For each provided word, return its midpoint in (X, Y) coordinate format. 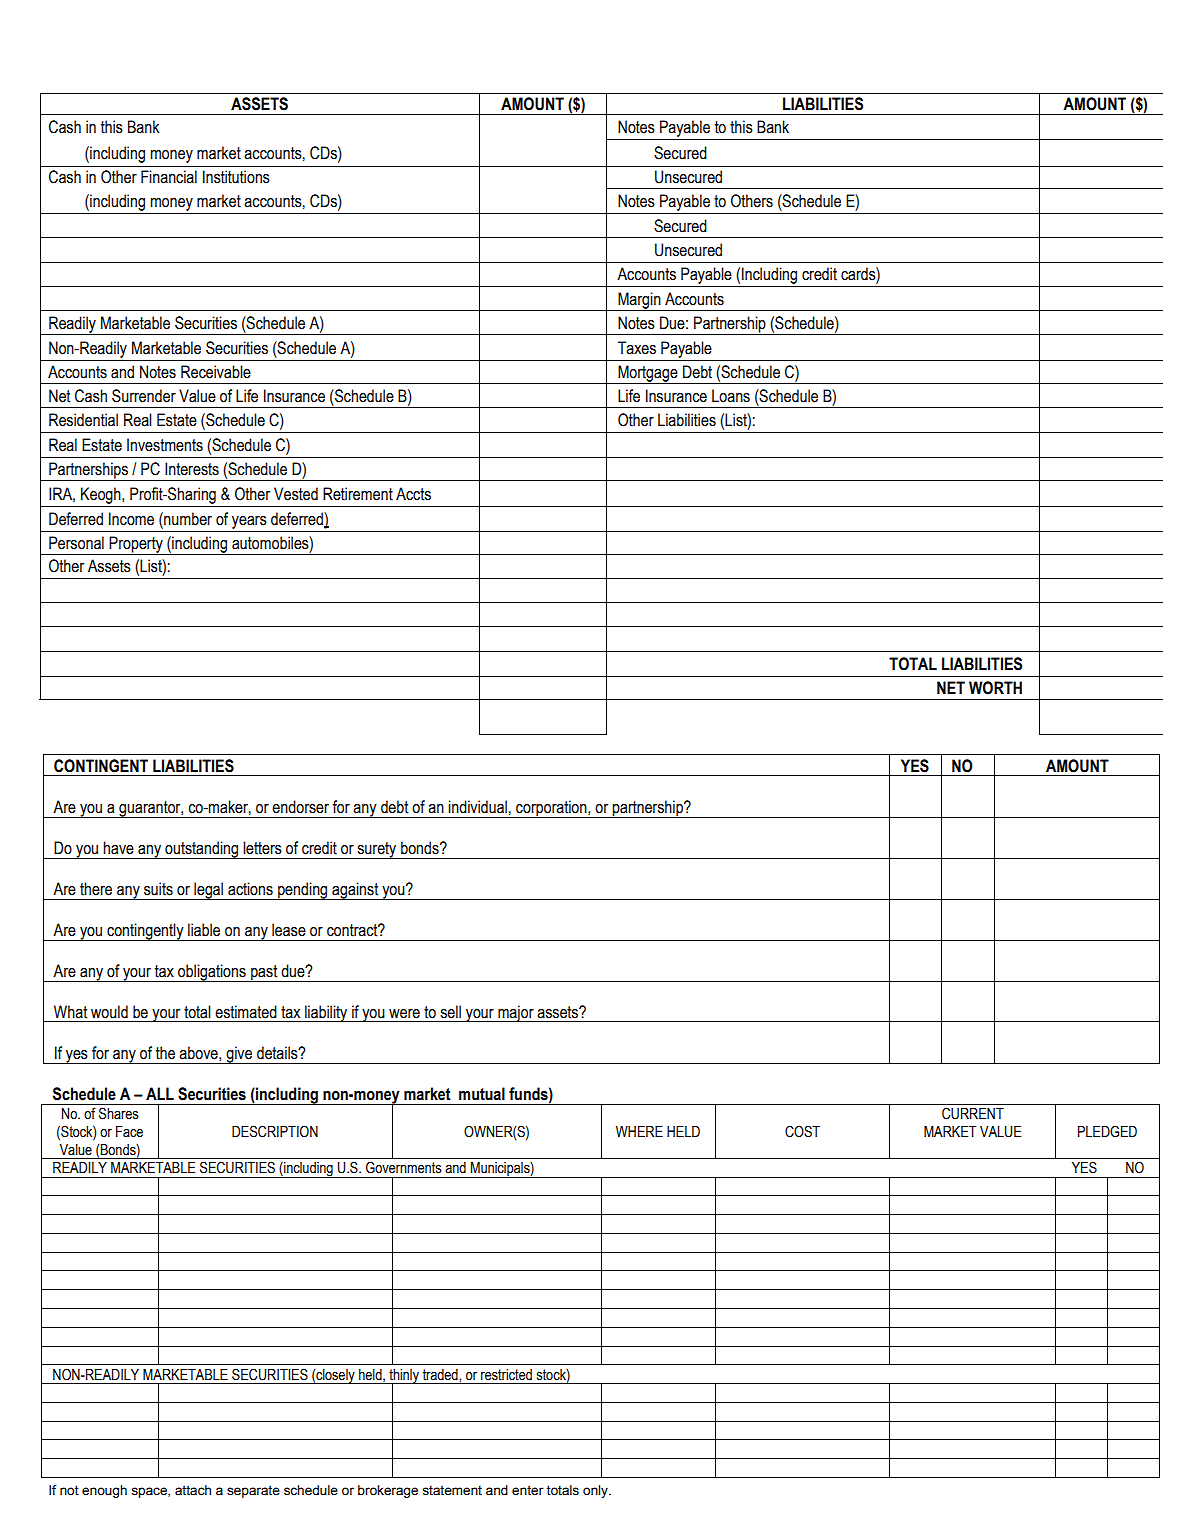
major (516, 1013)
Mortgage (648, 374)
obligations (212, 973)
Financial (169, 177)
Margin (639, 301)
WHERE (639, 1131)
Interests (192, 469)
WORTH (995, 688)
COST (802, 1131)
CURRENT (973, 1113)
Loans (731, 396)
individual (477, 807)
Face (129, 1132)
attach (193, 1490)
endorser (300, 807)
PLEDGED (1107, 1131)
